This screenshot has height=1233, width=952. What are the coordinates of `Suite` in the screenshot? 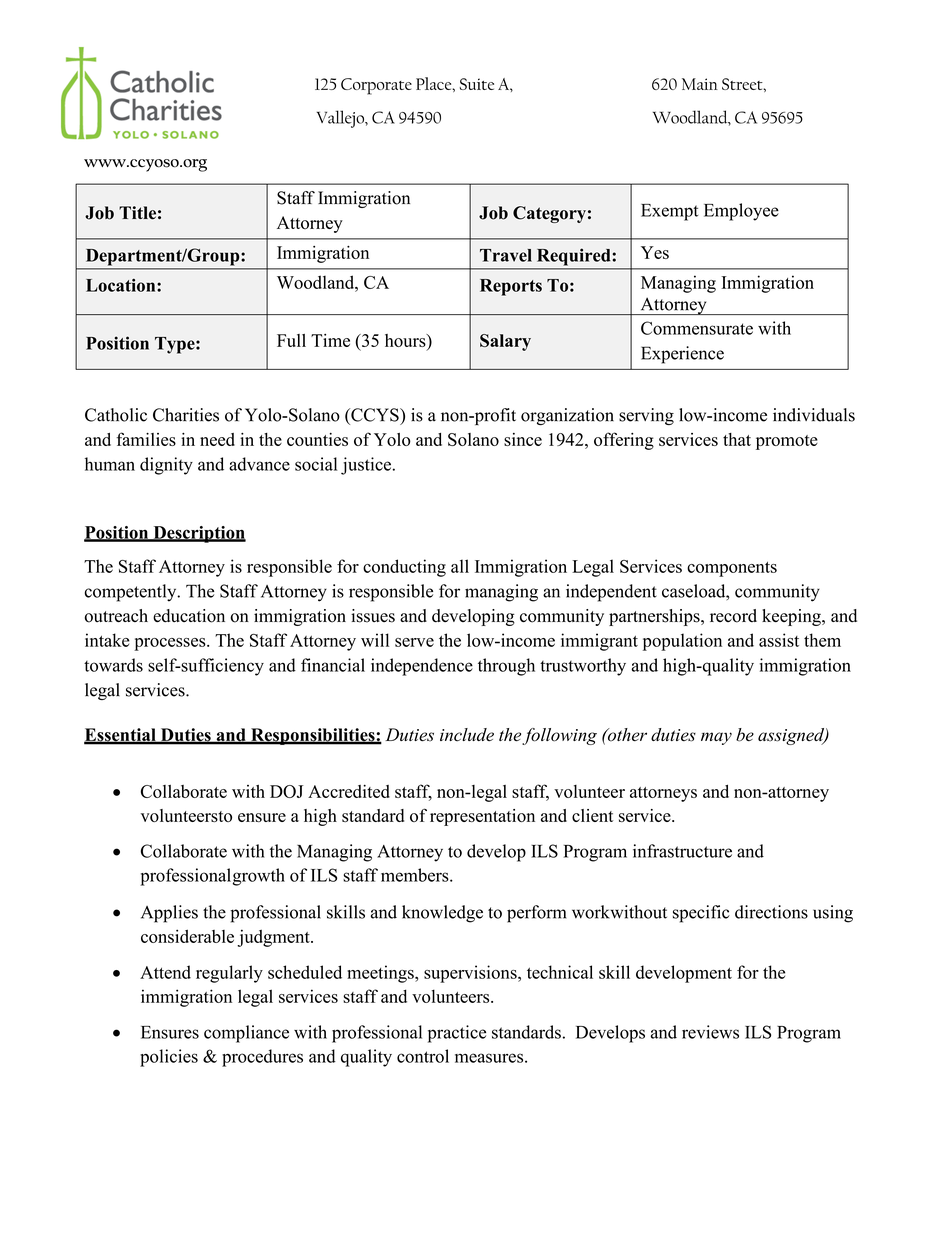 It's located at (477, 84).
